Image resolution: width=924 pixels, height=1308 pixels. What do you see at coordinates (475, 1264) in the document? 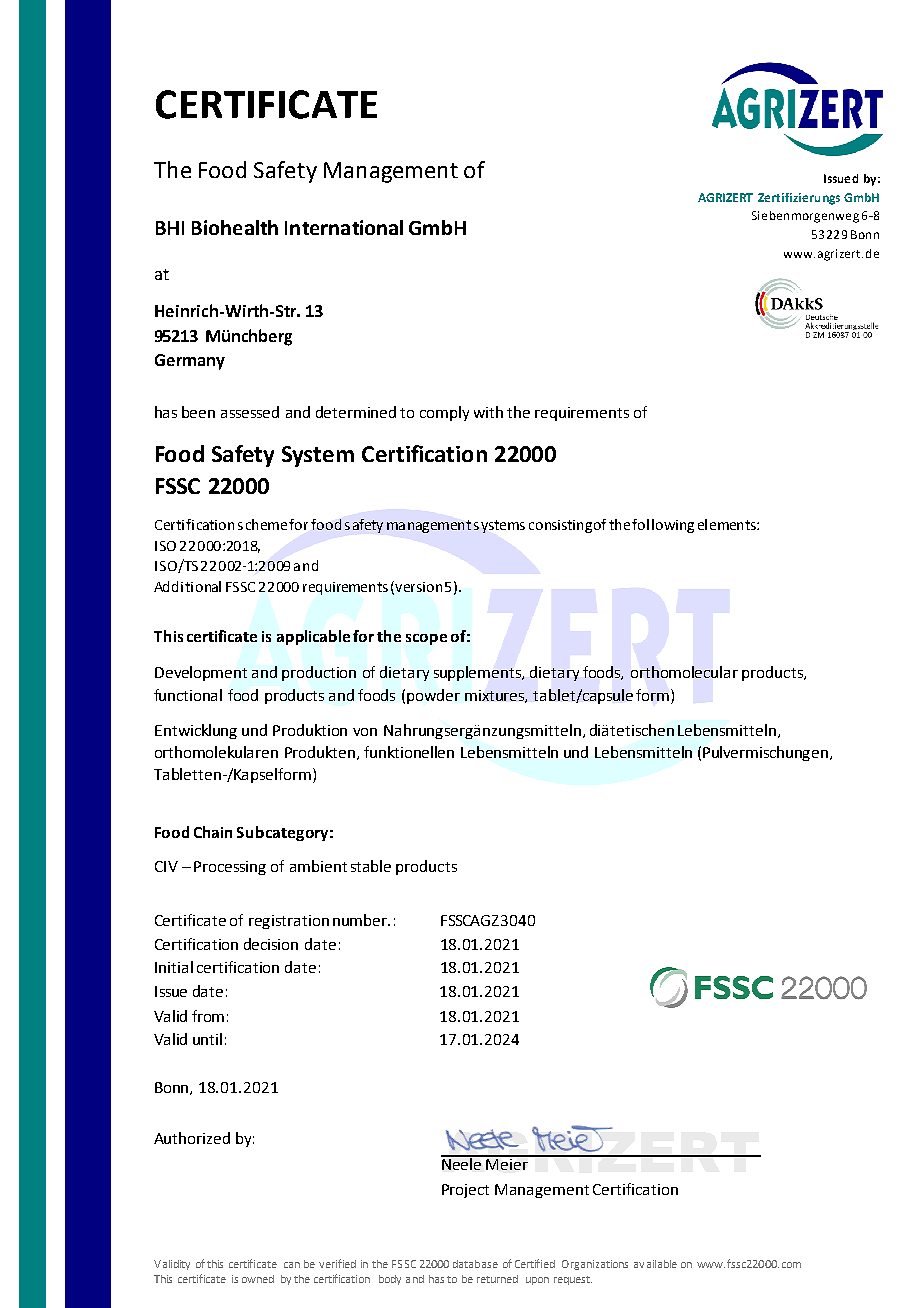
I see `database` at bounding box center [475, 1264].
